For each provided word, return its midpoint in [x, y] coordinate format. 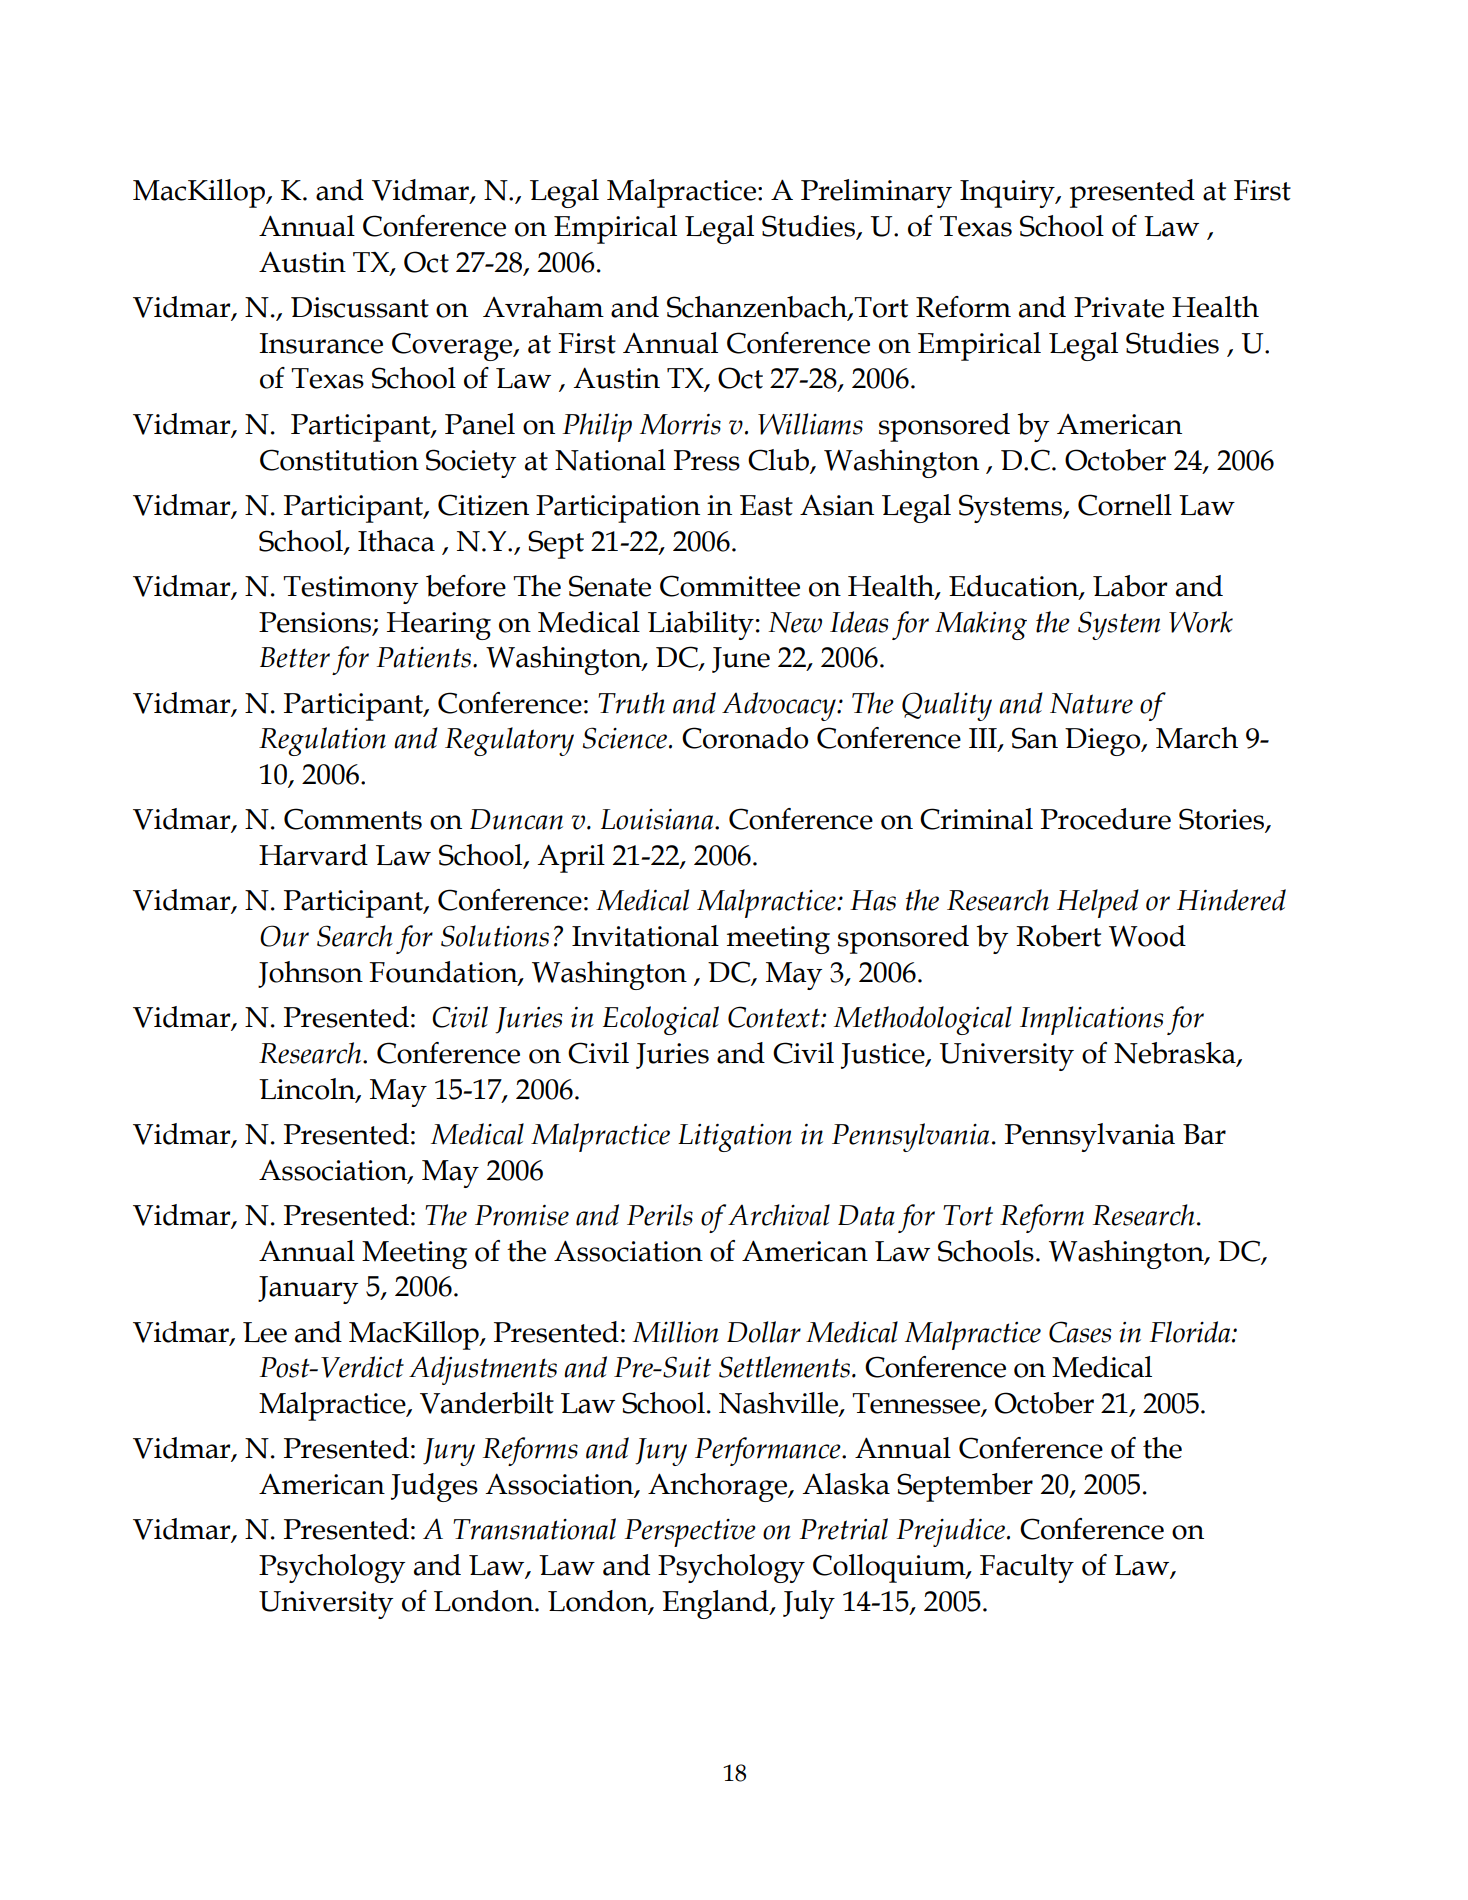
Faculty [1027, 1568]
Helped [1098, 903]
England [716, 1604]
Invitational [645, 936]
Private [1119, 307]
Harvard [313, 855]
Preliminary [876, 193]
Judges [434, 1487]
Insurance [321, 343]
